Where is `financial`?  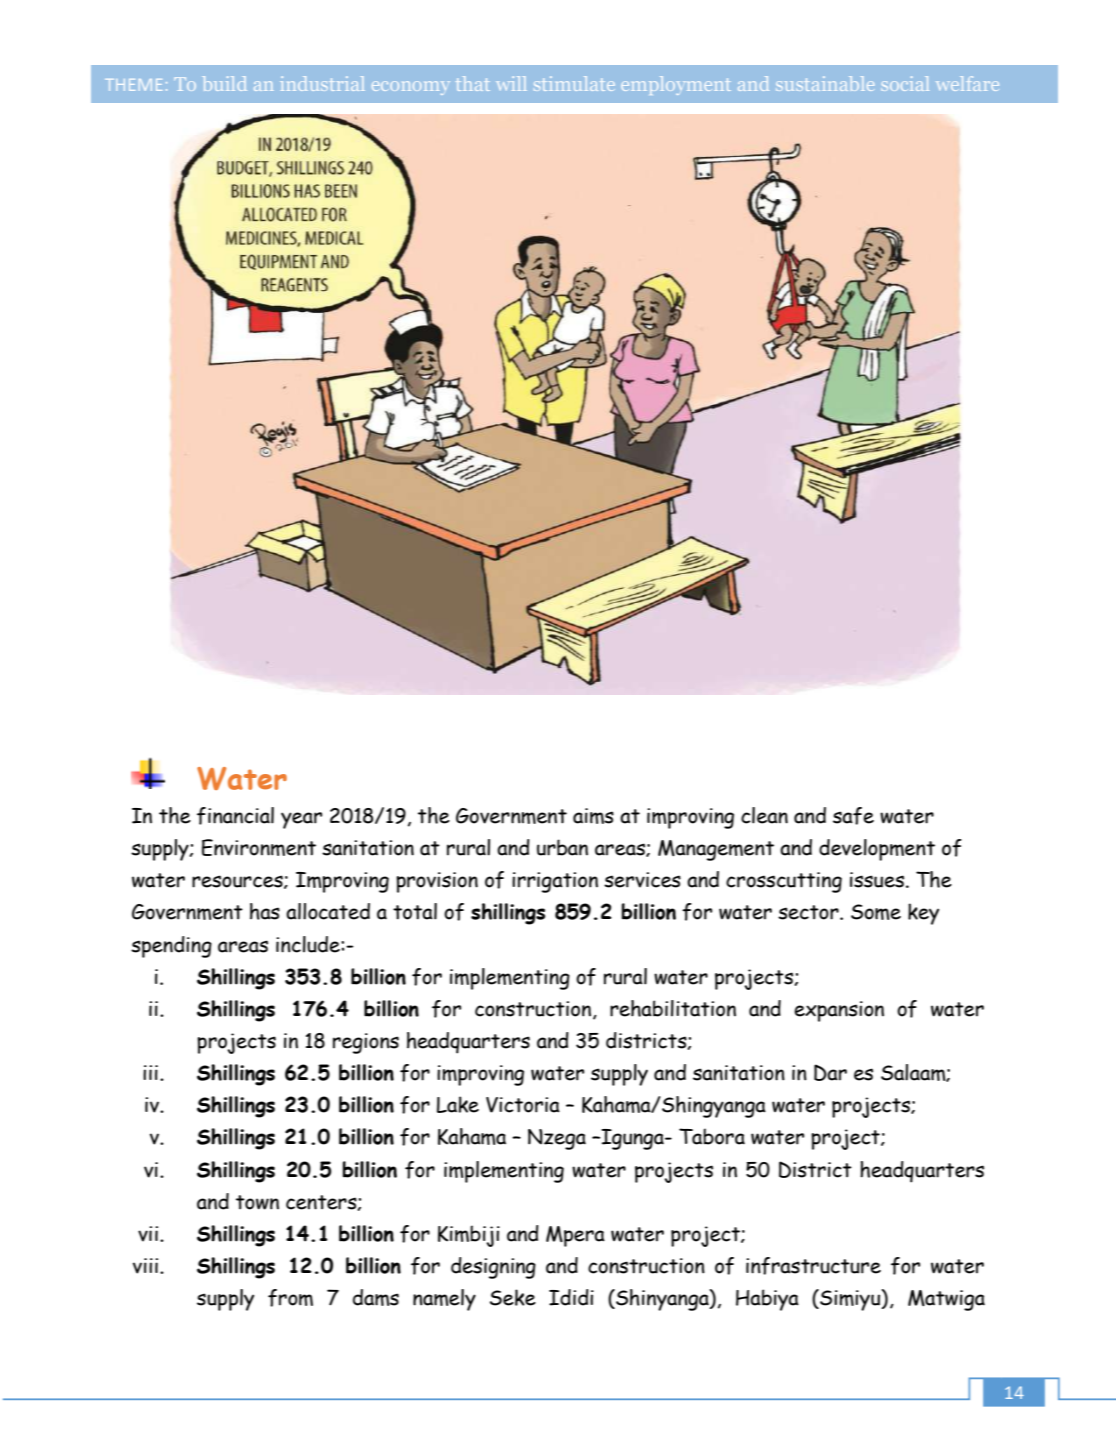 financial is located at coordinates (235, 816).
